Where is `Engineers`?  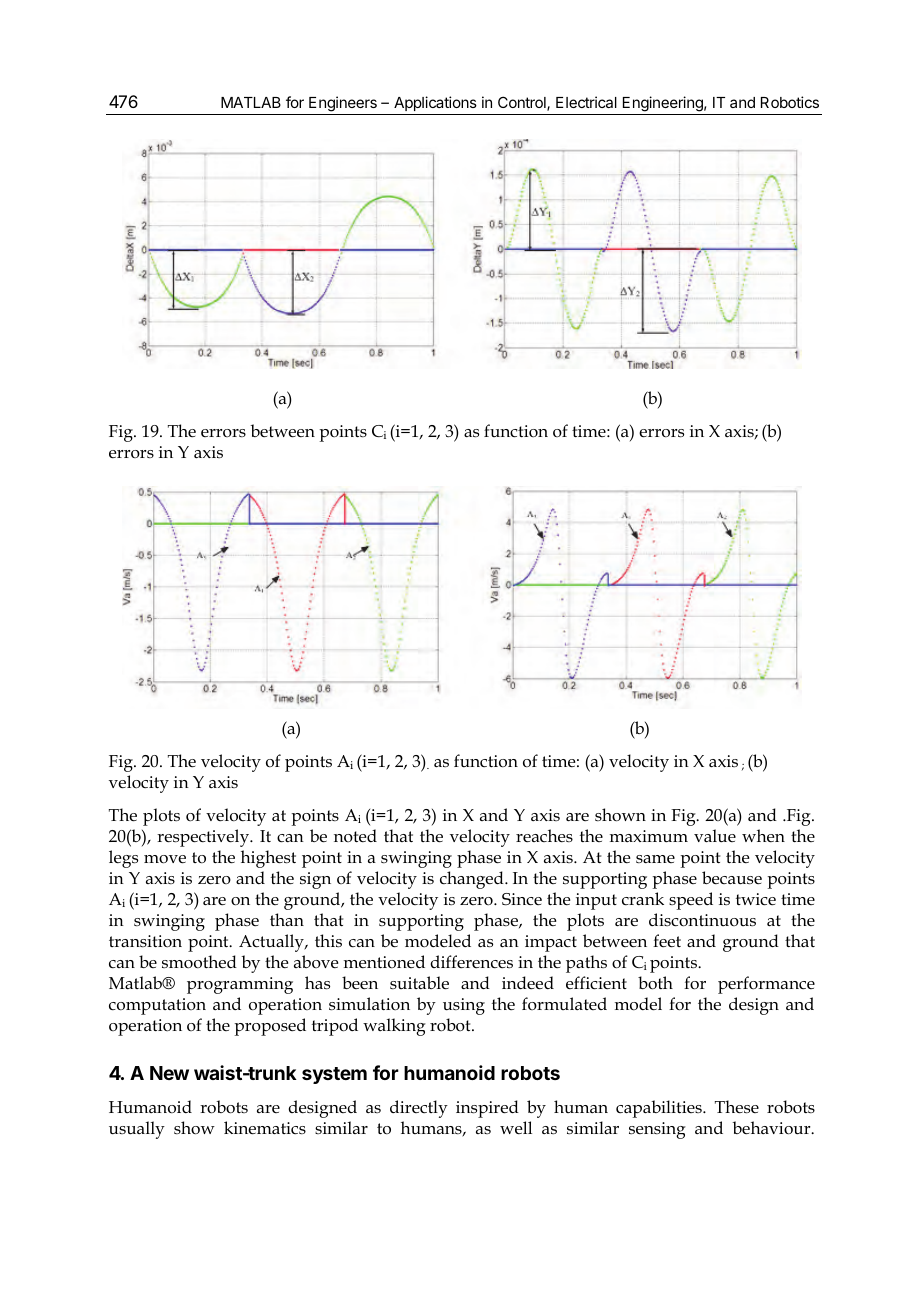 Engineers is located at coordinates (343, 105).
